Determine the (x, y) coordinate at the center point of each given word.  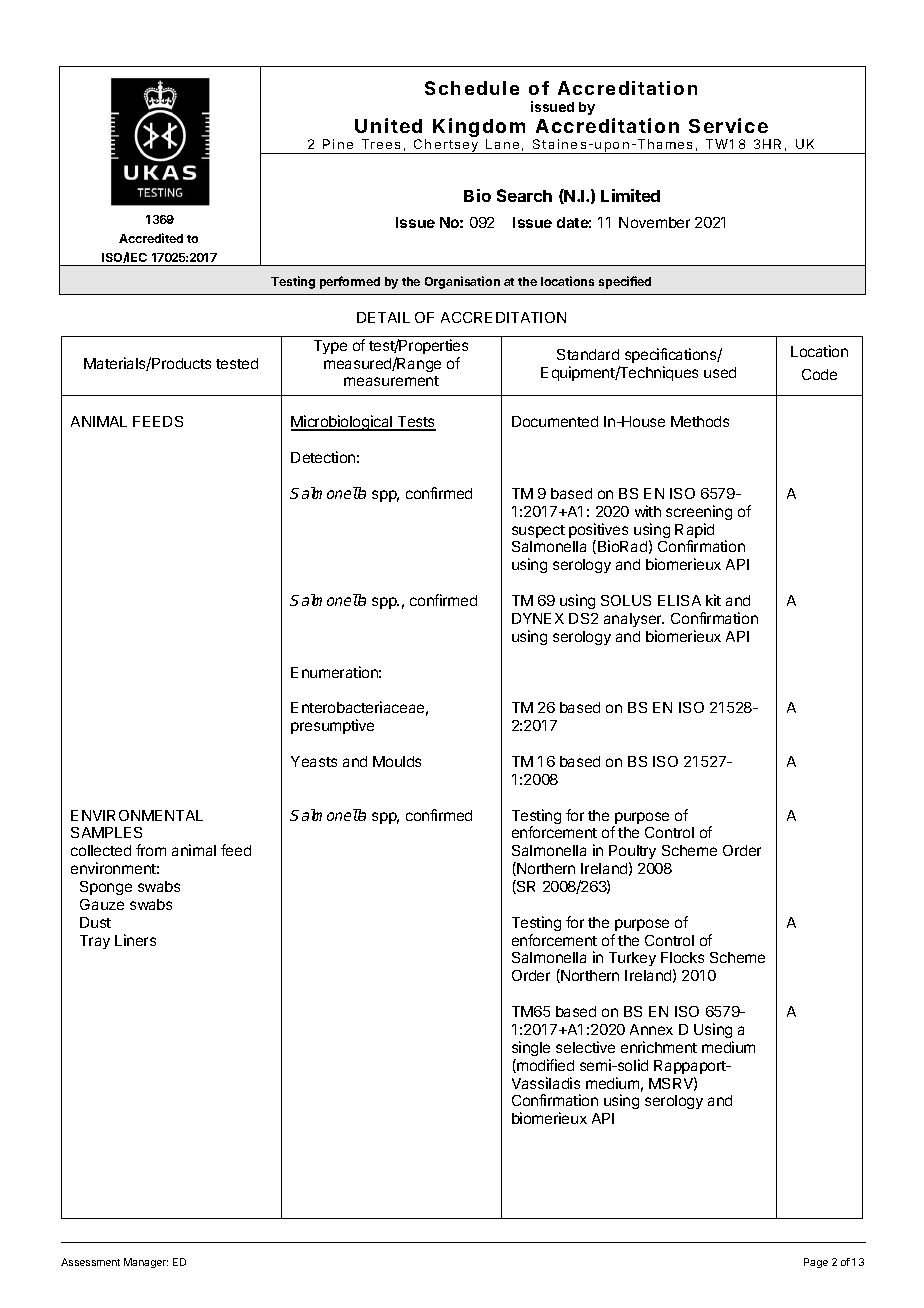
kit (713, 600)
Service (728, 125)
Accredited (151, 238)
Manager (146, 1263)
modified (544, 1066)
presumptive (332, 726)
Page (816, 1263)
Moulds (397, 761)
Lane (502, 144)
